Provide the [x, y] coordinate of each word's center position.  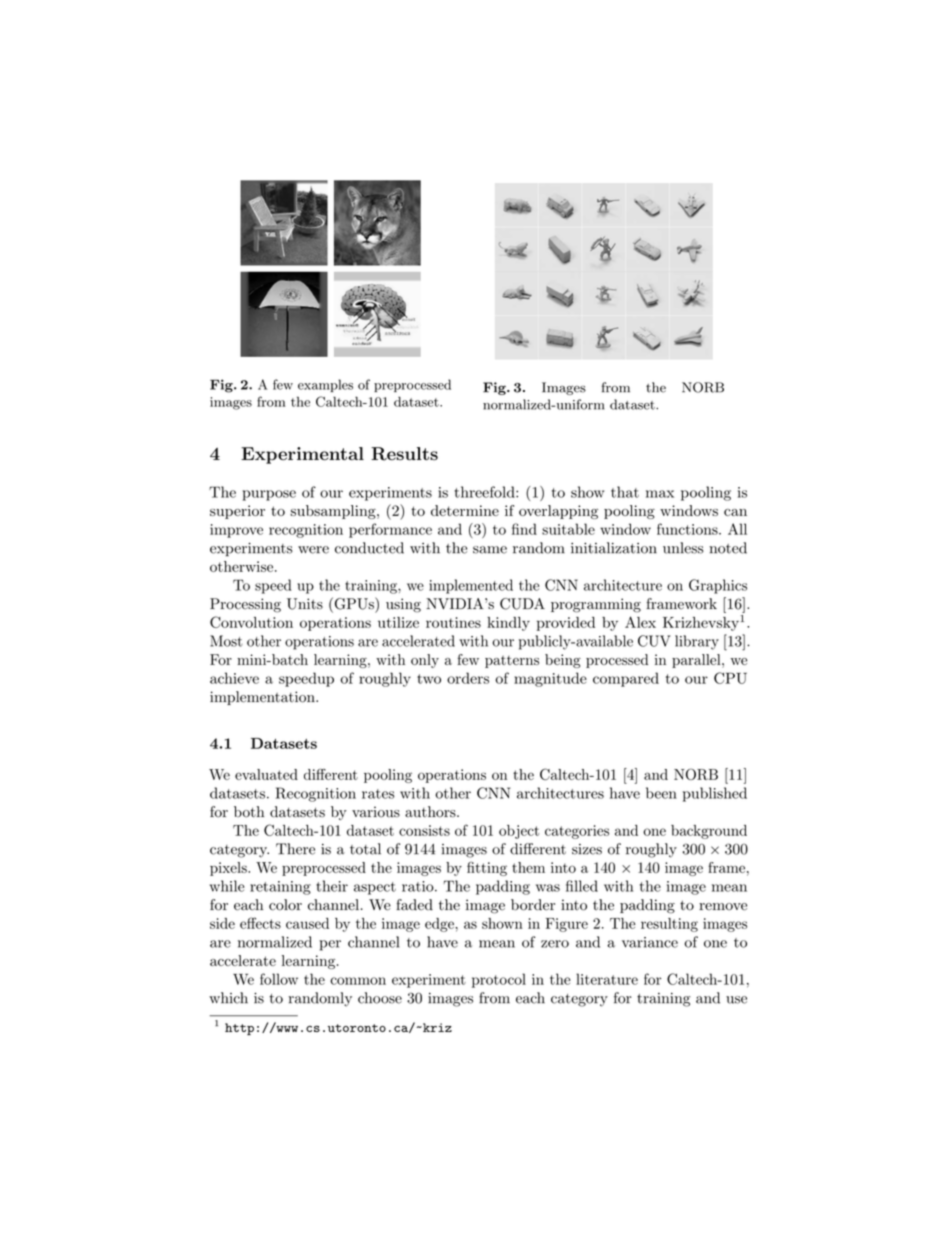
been [661, 793]
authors [431, 812]
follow [279, 979]
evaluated [266, 774]
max [660, 494]
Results [404, 454]
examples [325, 385]
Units [305, 604]
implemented [471, 586]
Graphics [718, 586]
